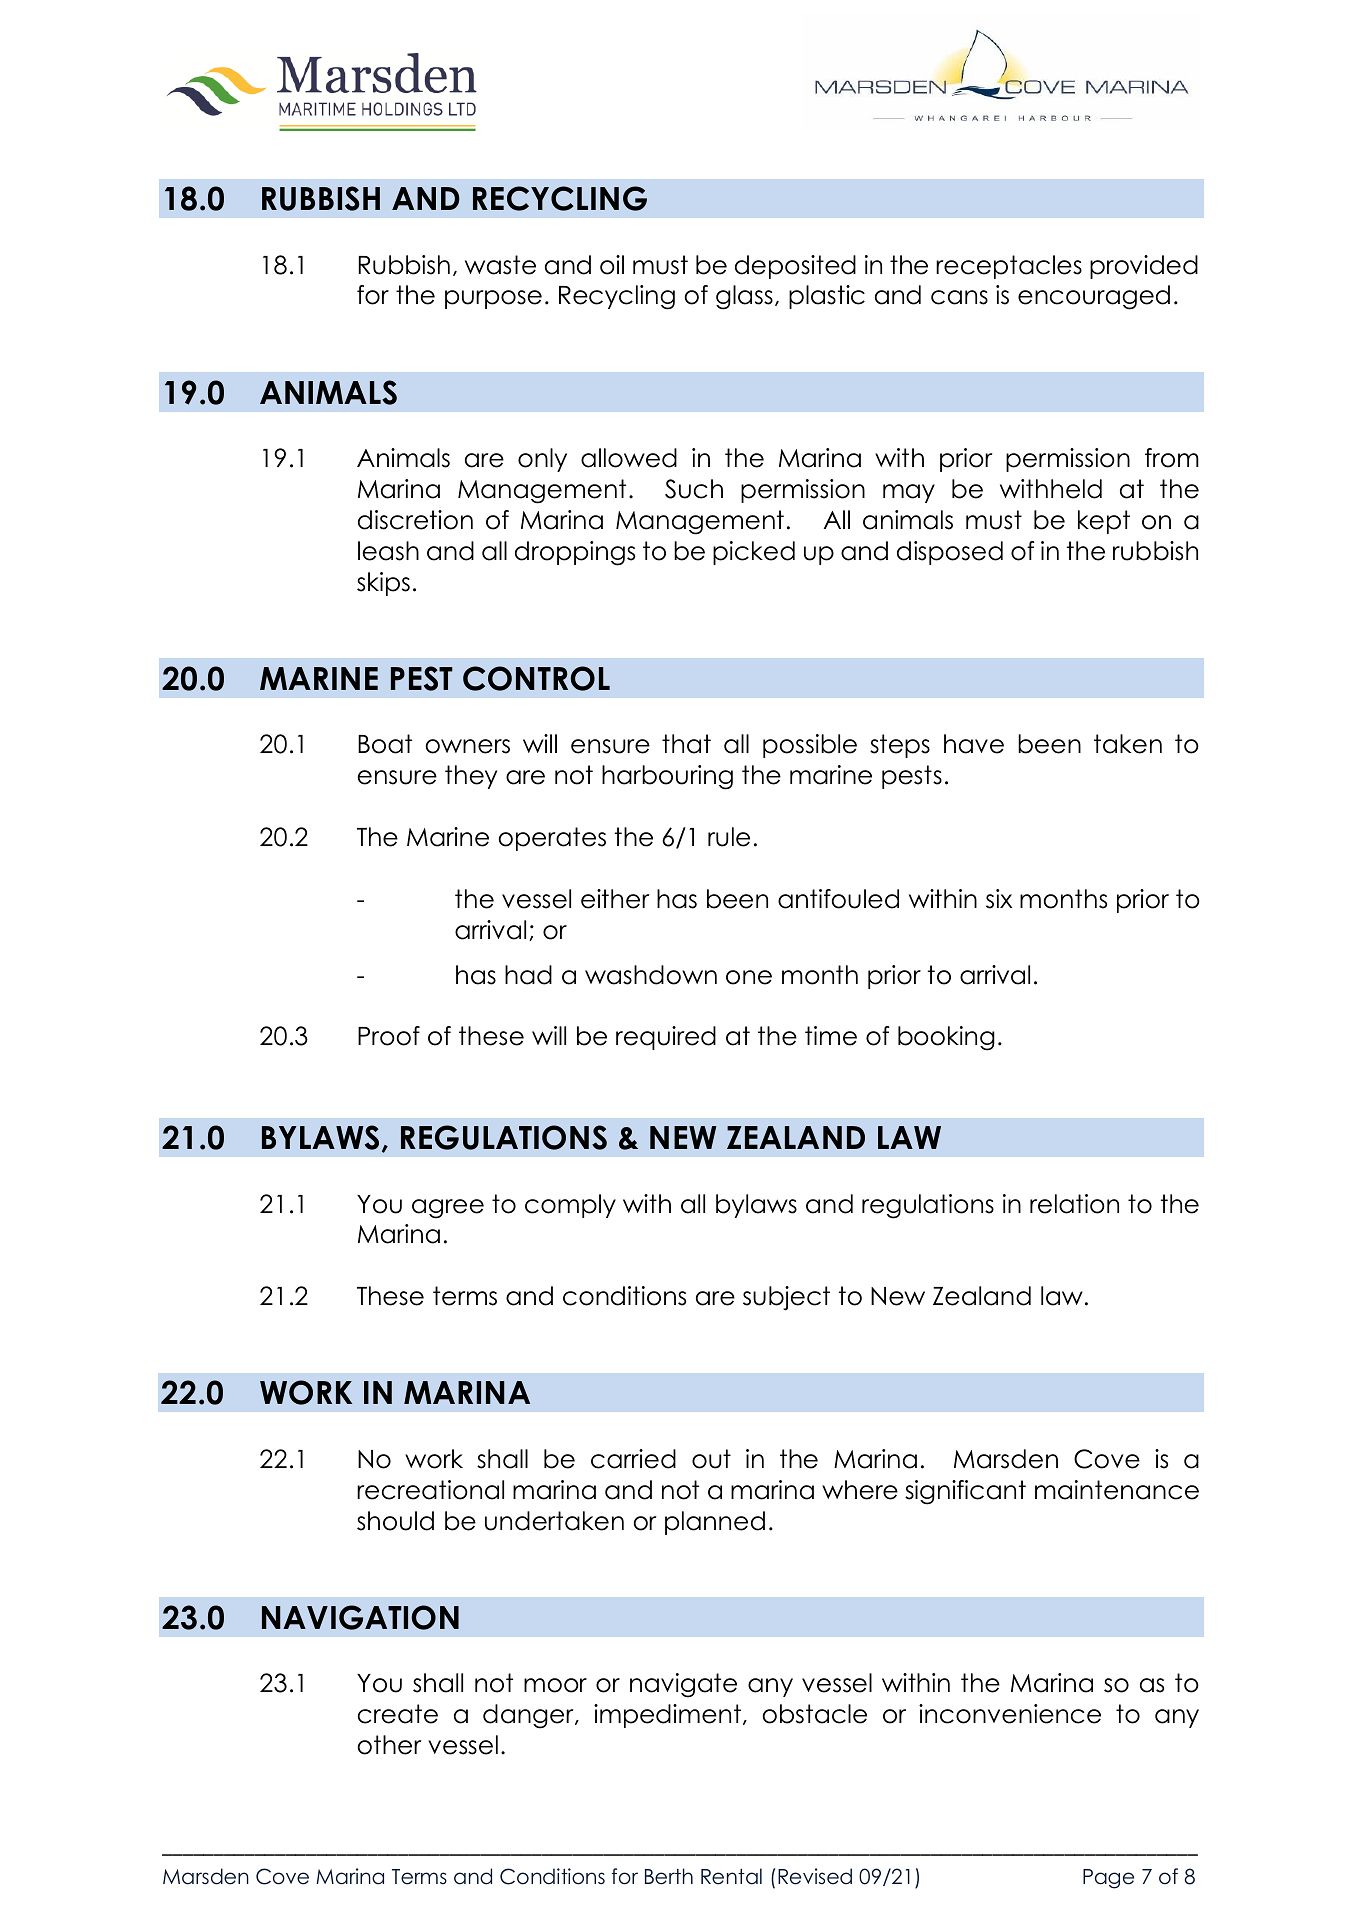 The width and height of the screenshot is (1362, 1927). What do you see at coordinates (744, 297) in the screenshot?
I see `glass` at bounding box center [744, 297].
